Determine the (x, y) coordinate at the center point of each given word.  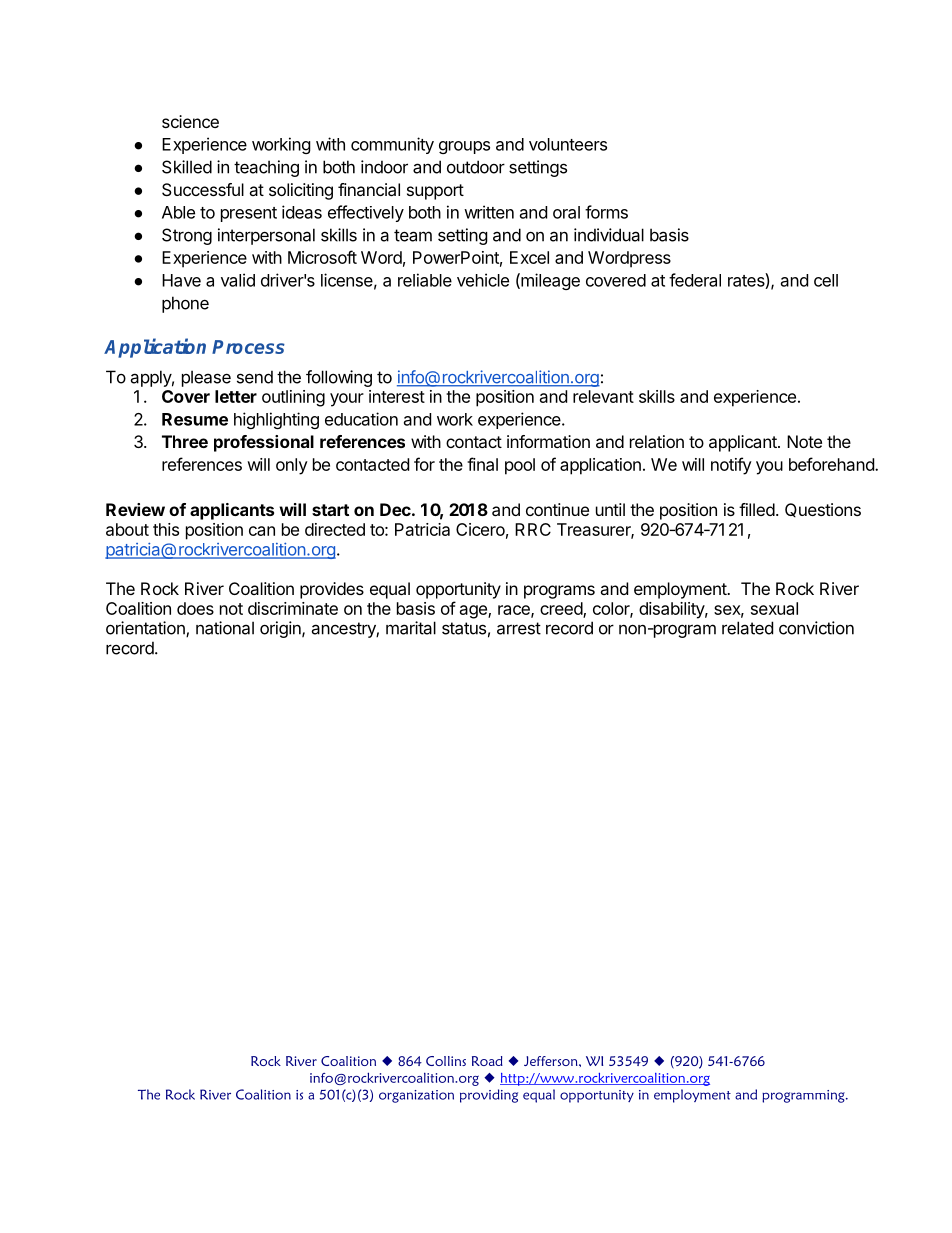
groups (464, 147)
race (515, 611)
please (206, 378)
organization (416, 1096)
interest (397, 396)
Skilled (187, 167)
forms (606, 212)
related (747, 628)
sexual (774, 608)
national (225, 628)
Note (804, 441)
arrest (519, 628)
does (195, 608)
